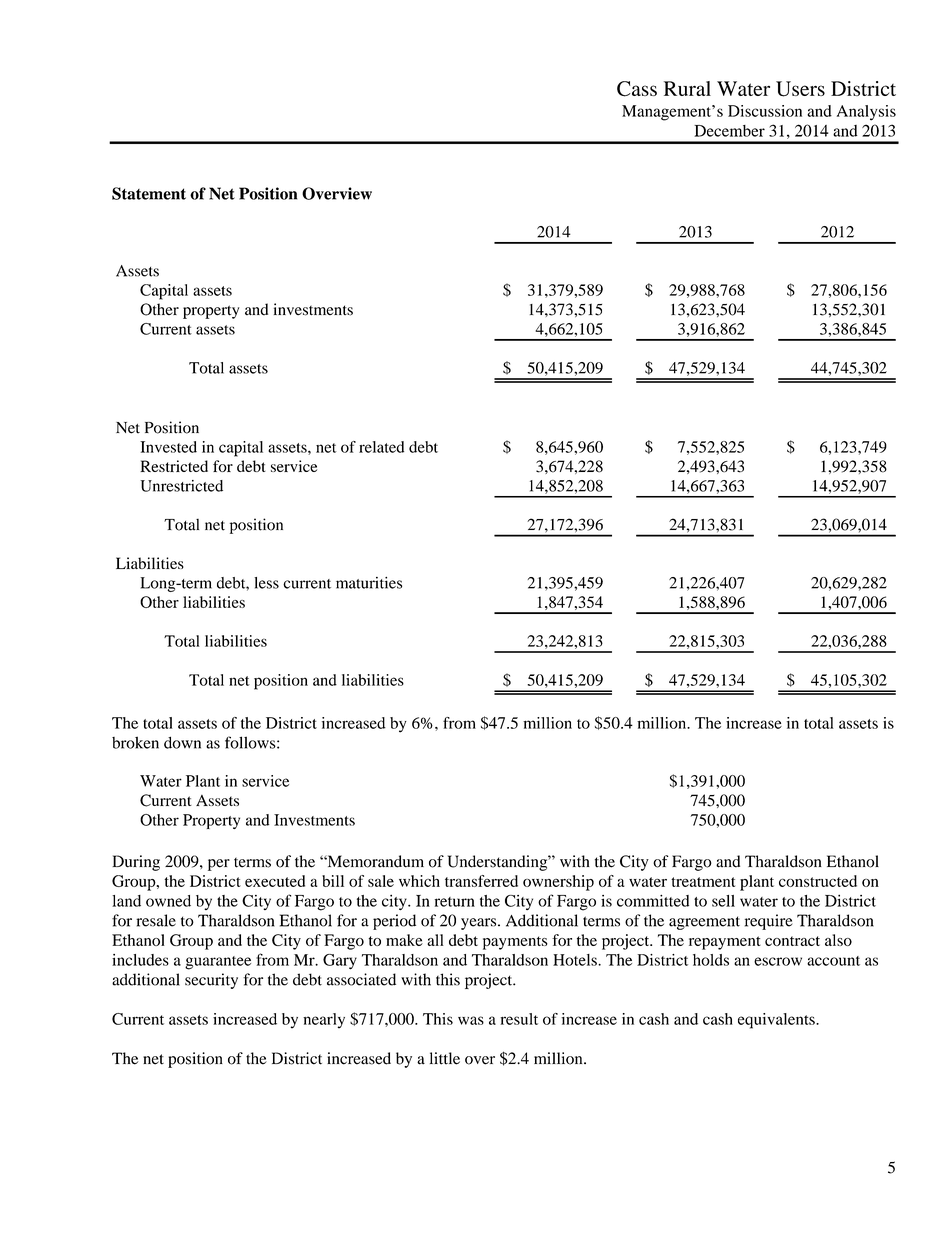  Describe the element at coordinates (703, 882) in the image. I see `treatment` at that location.
